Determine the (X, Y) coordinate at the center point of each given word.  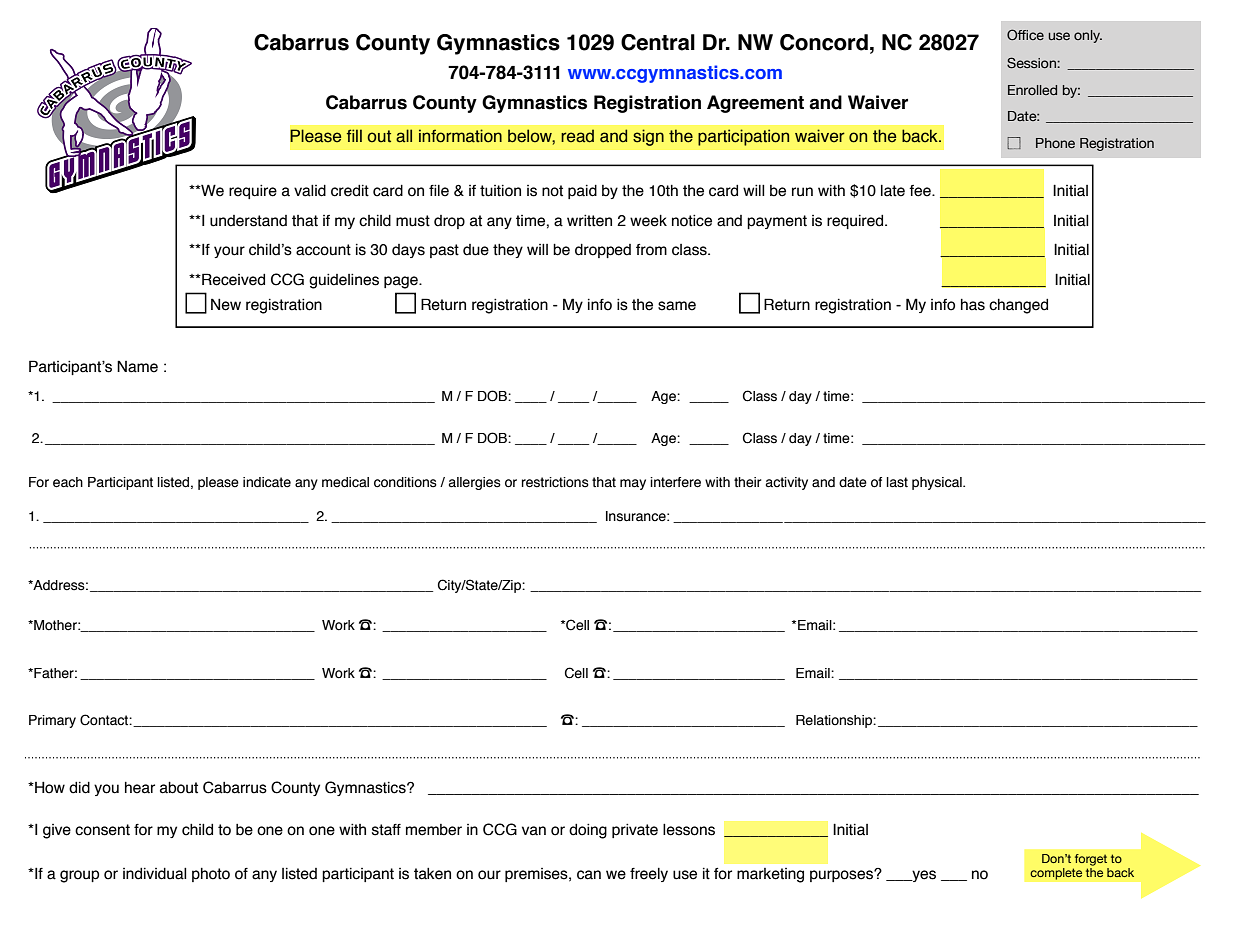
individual (155, 874)
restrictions (555, 482)
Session (1032, 62)
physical (938, 483)
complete (1056, 874)
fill (354, 135)
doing (588, 831)
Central (658, 42)
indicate (267, 482)
